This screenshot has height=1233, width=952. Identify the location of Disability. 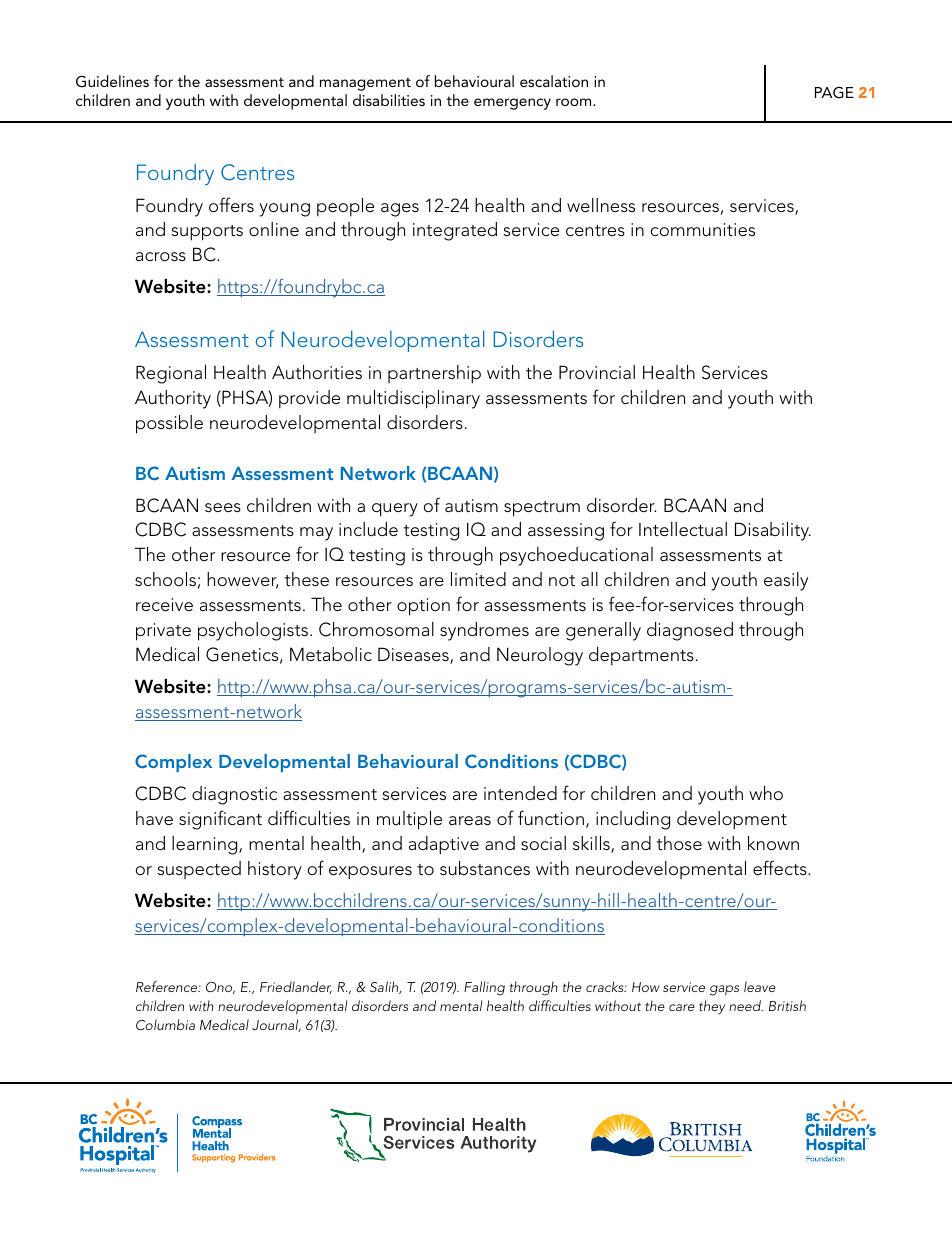
(773, 531).
